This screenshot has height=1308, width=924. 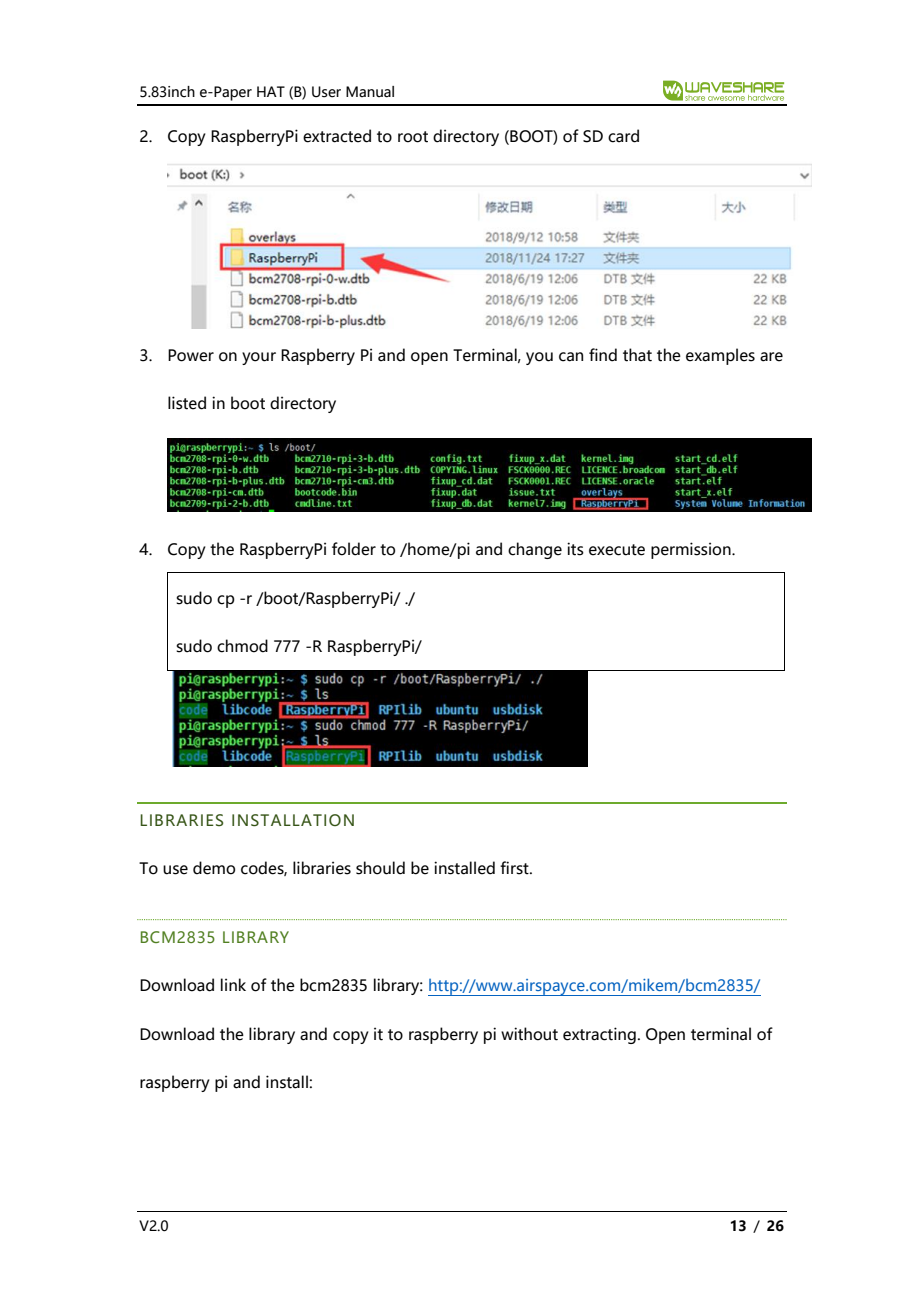 I want to click on demo, so click(x=214, y=868).
